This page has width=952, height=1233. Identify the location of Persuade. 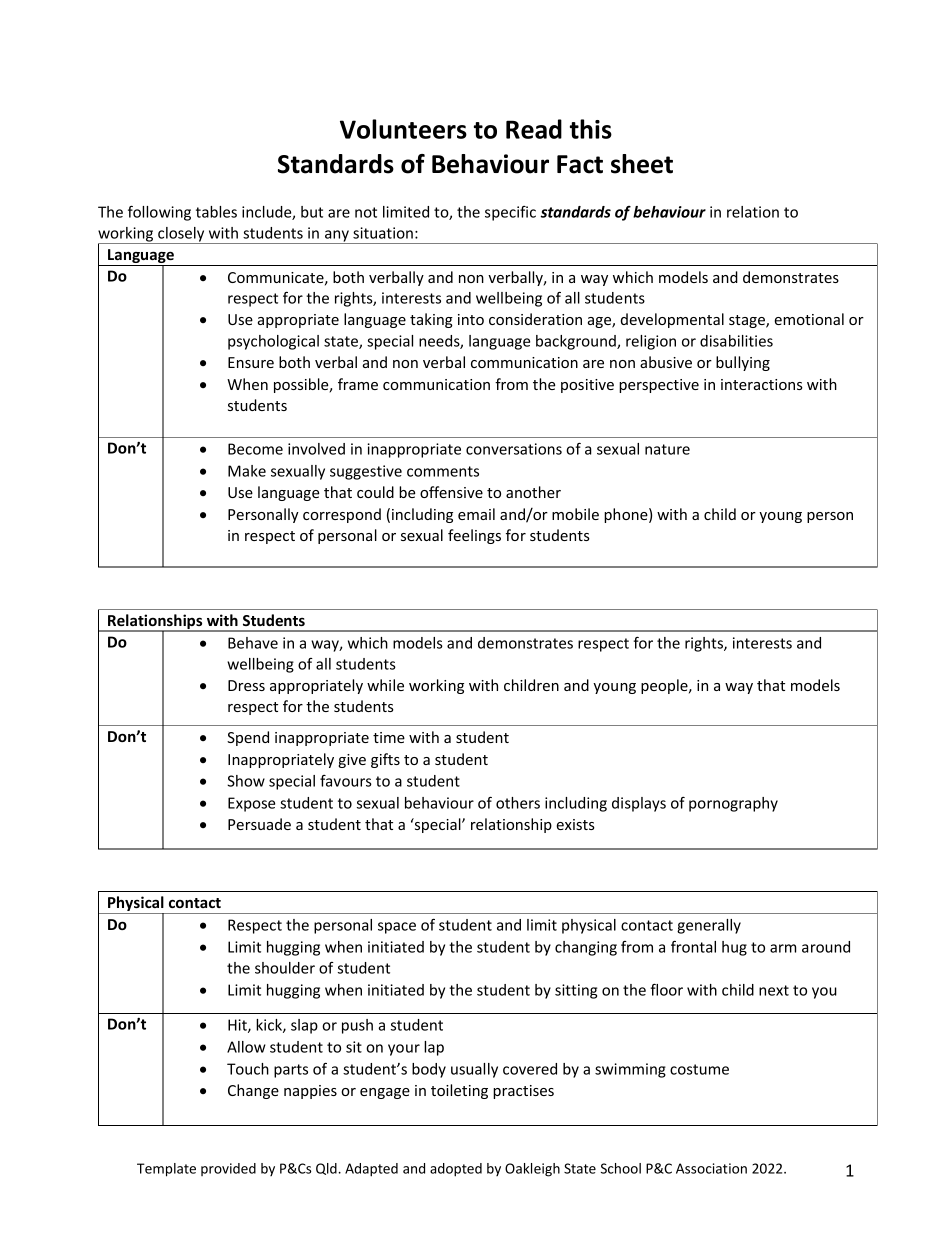
(259, 824).
